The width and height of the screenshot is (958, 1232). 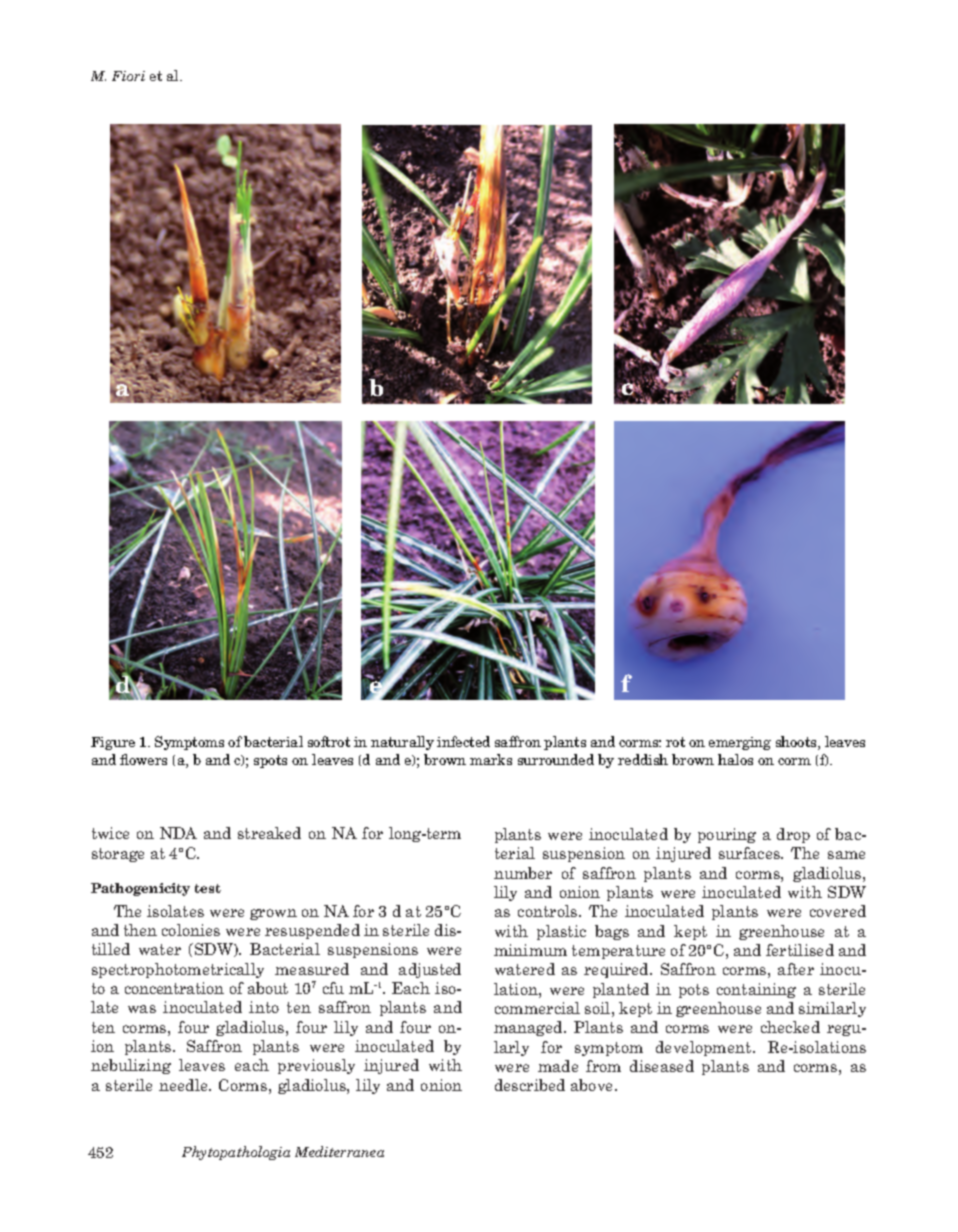 I want to click on storage, so click(x=118, y=855).
